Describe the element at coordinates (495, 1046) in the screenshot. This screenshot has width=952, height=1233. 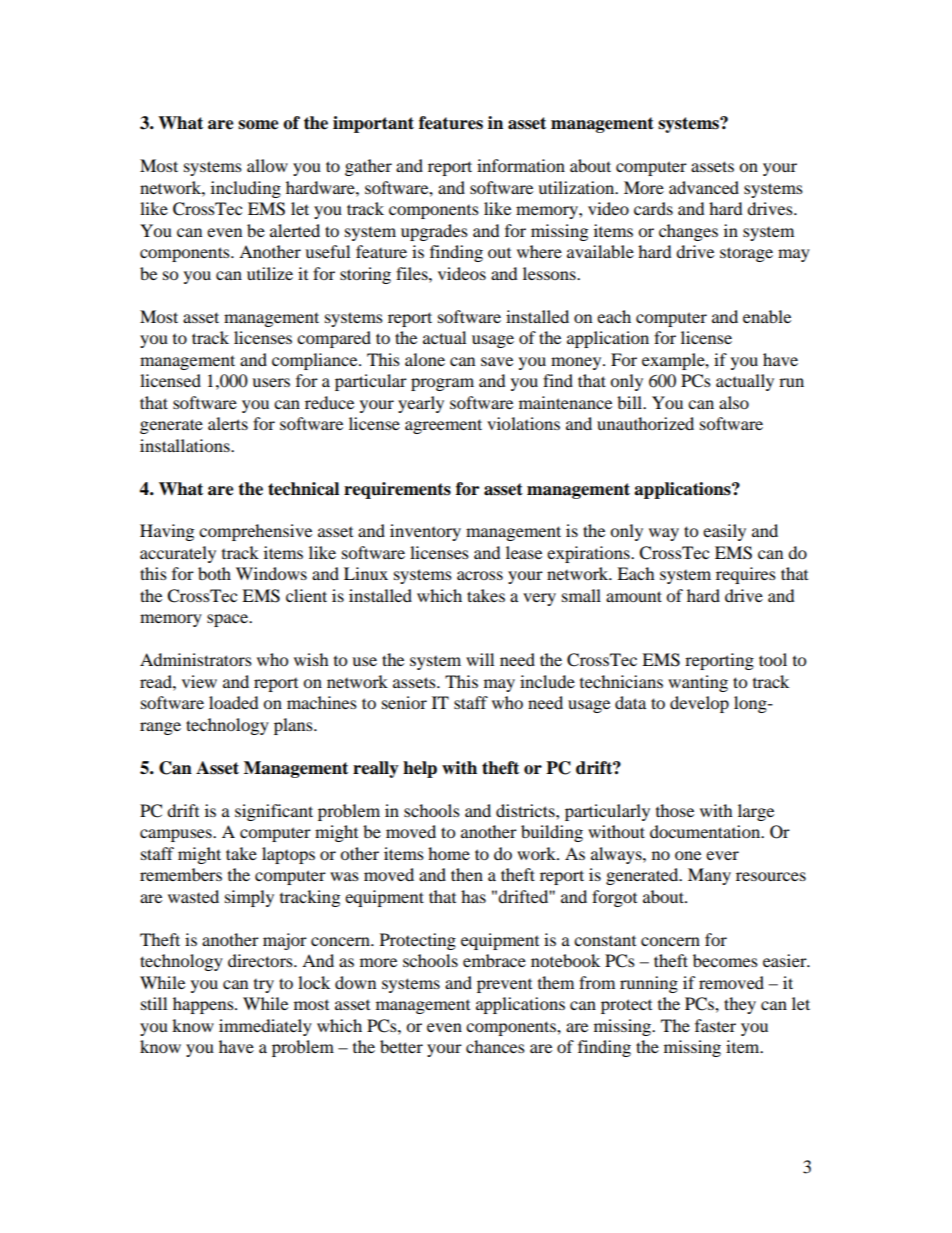
I see `chances` at that location.
